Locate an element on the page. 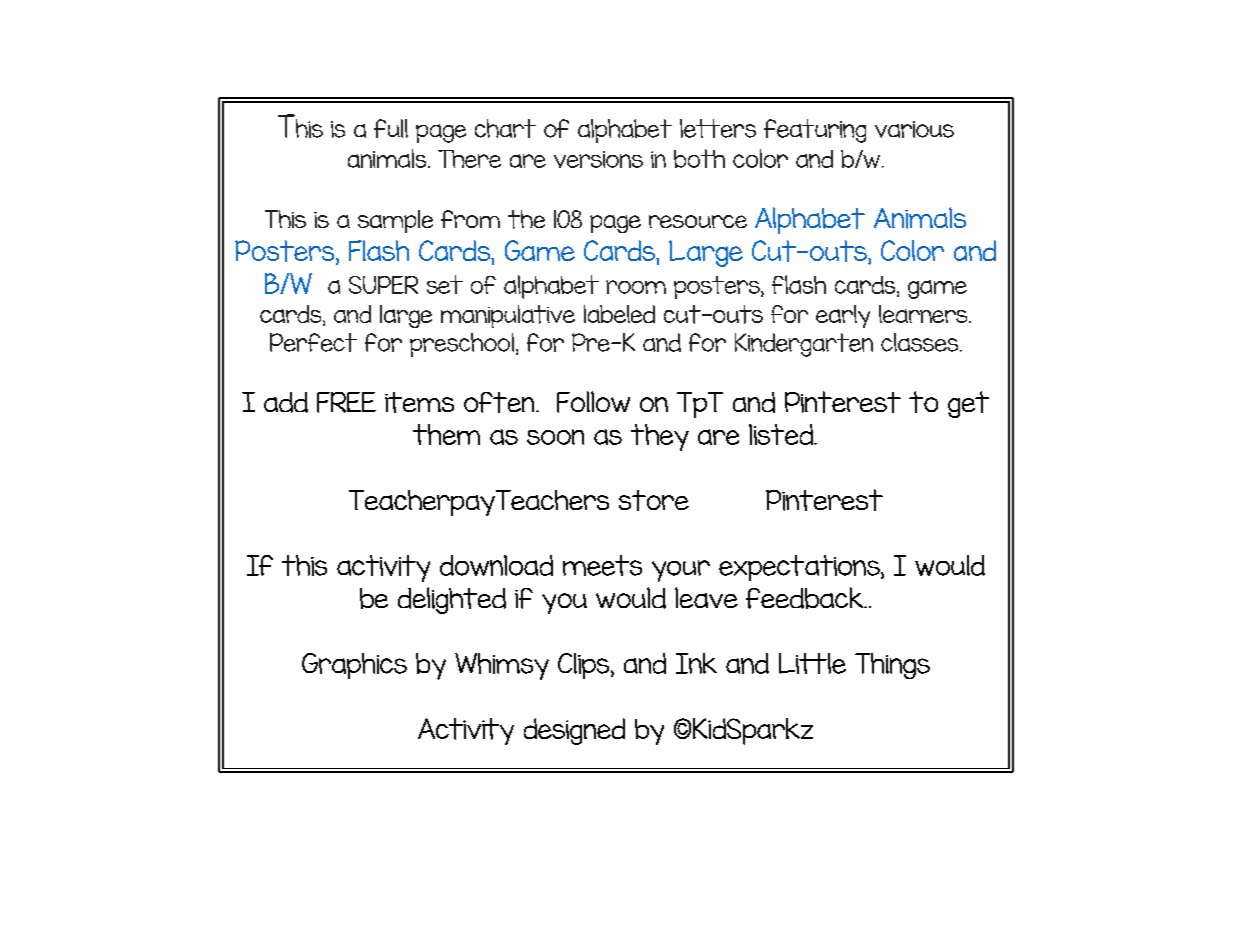 This page has width=1233, height=952. various is located at coordinates (914, 129).
